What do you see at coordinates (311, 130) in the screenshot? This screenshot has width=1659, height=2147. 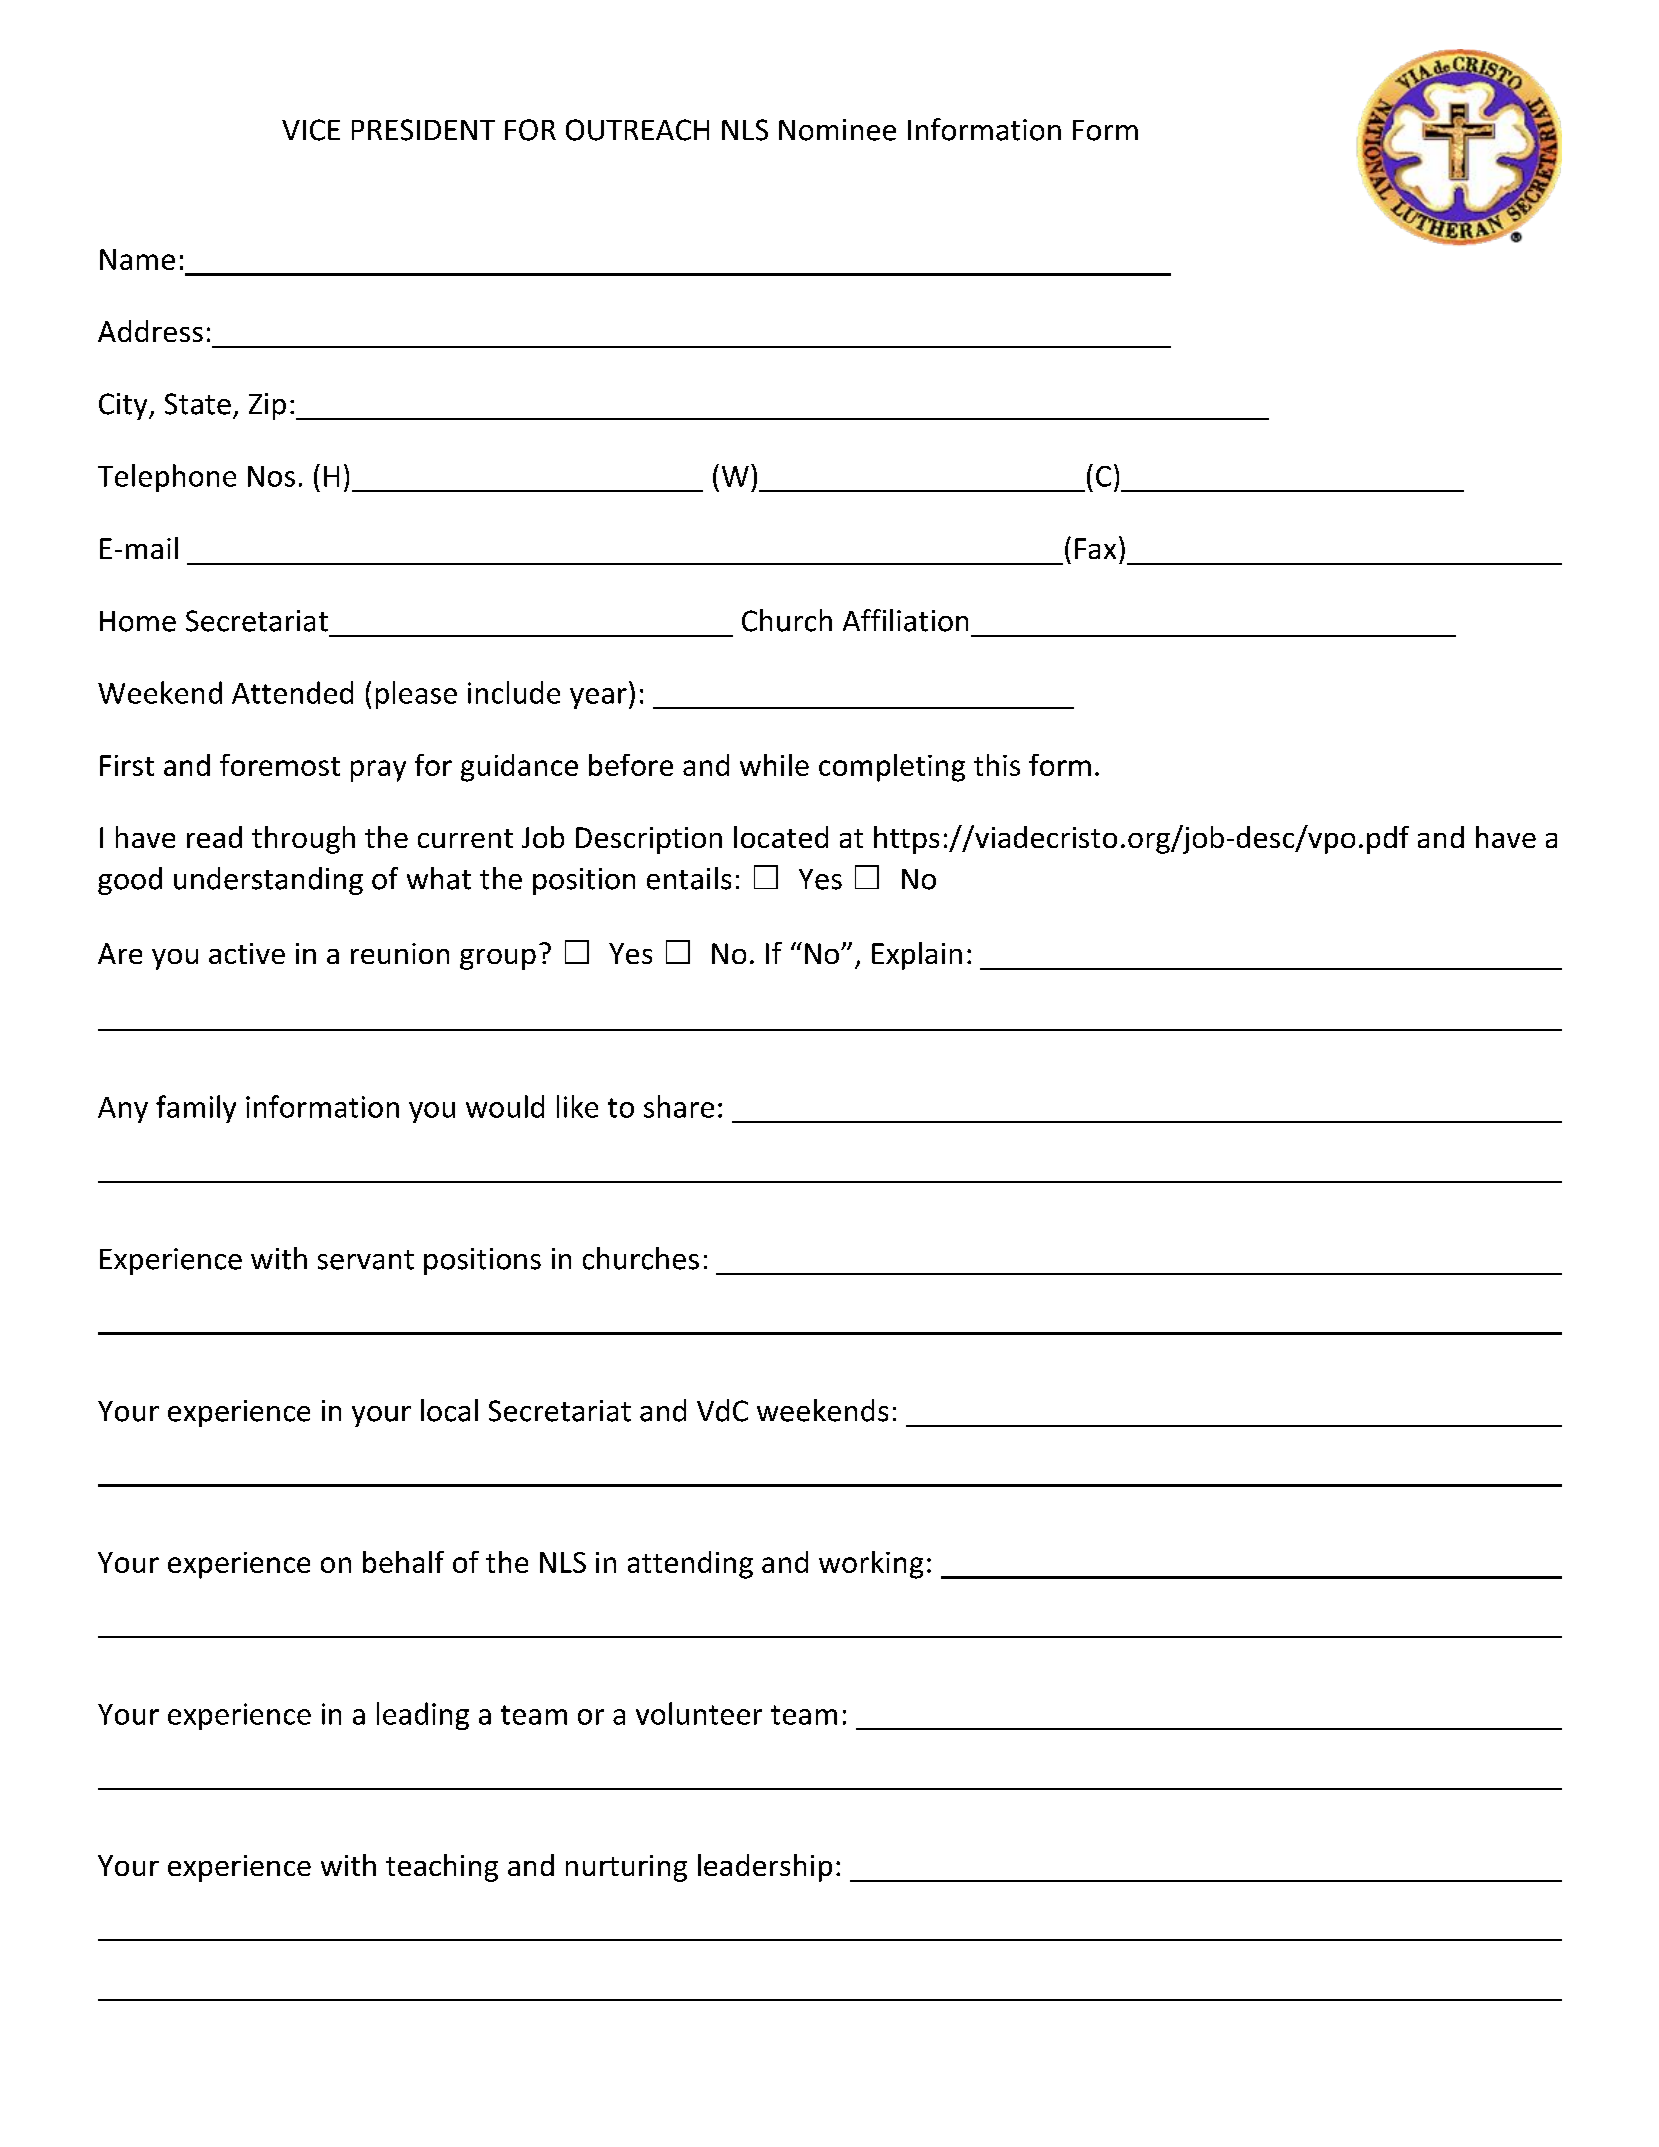 I see `VICE` at bounding box center [311, 130].
